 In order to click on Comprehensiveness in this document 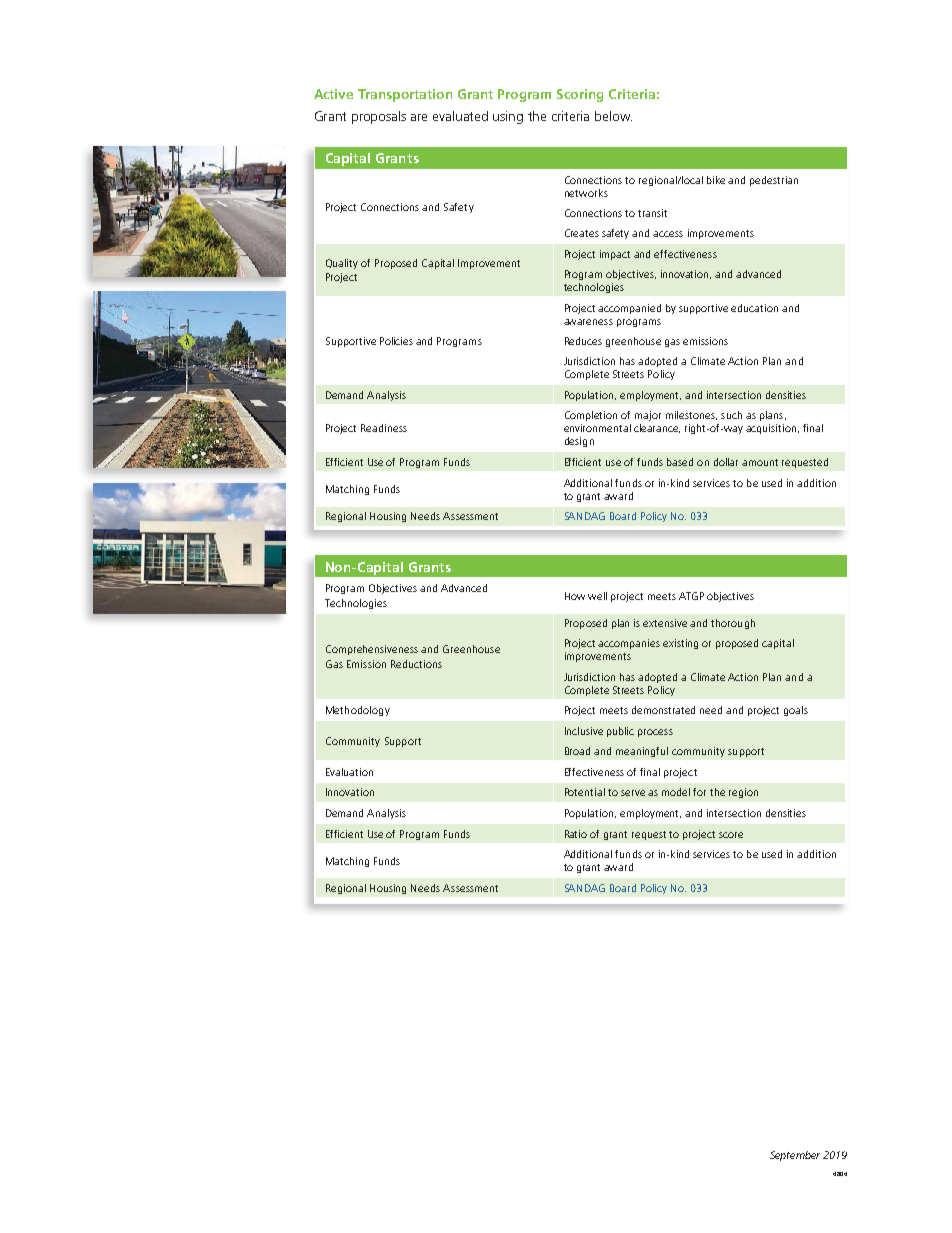, I will do `click(372, 650)`.
